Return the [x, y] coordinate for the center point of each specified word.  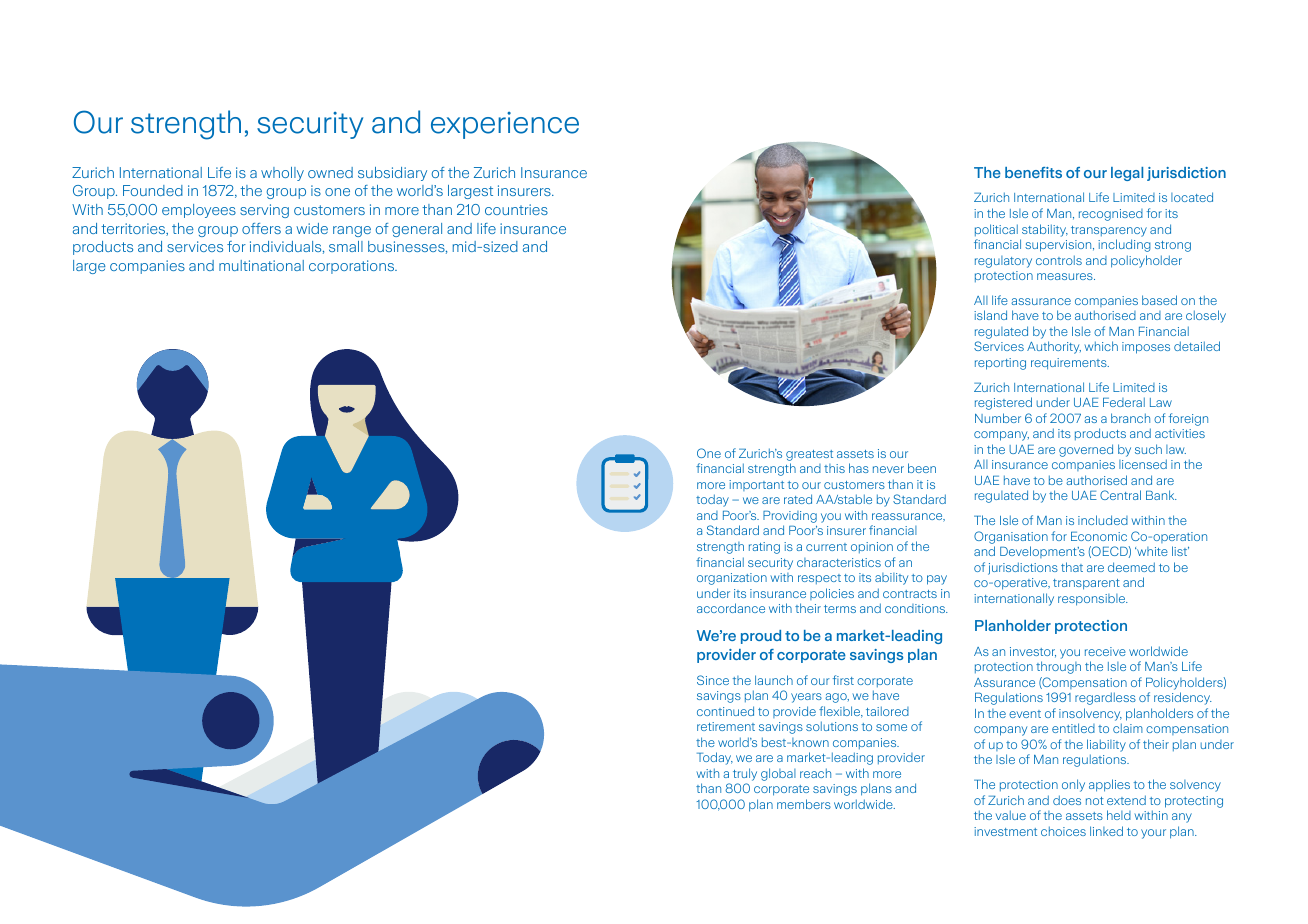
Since [713, 680]
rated [798, 499]
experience [505, 125]
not [1095, 801]
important [756, 485]
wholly [282, 174]
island [990, 315]
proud [761, 637]
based [1159, 300]
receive [1105, 651]
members [804, 804]
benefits [1033, 172]
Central [1120, 495]
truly [745, 774]
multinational [261, 265]
